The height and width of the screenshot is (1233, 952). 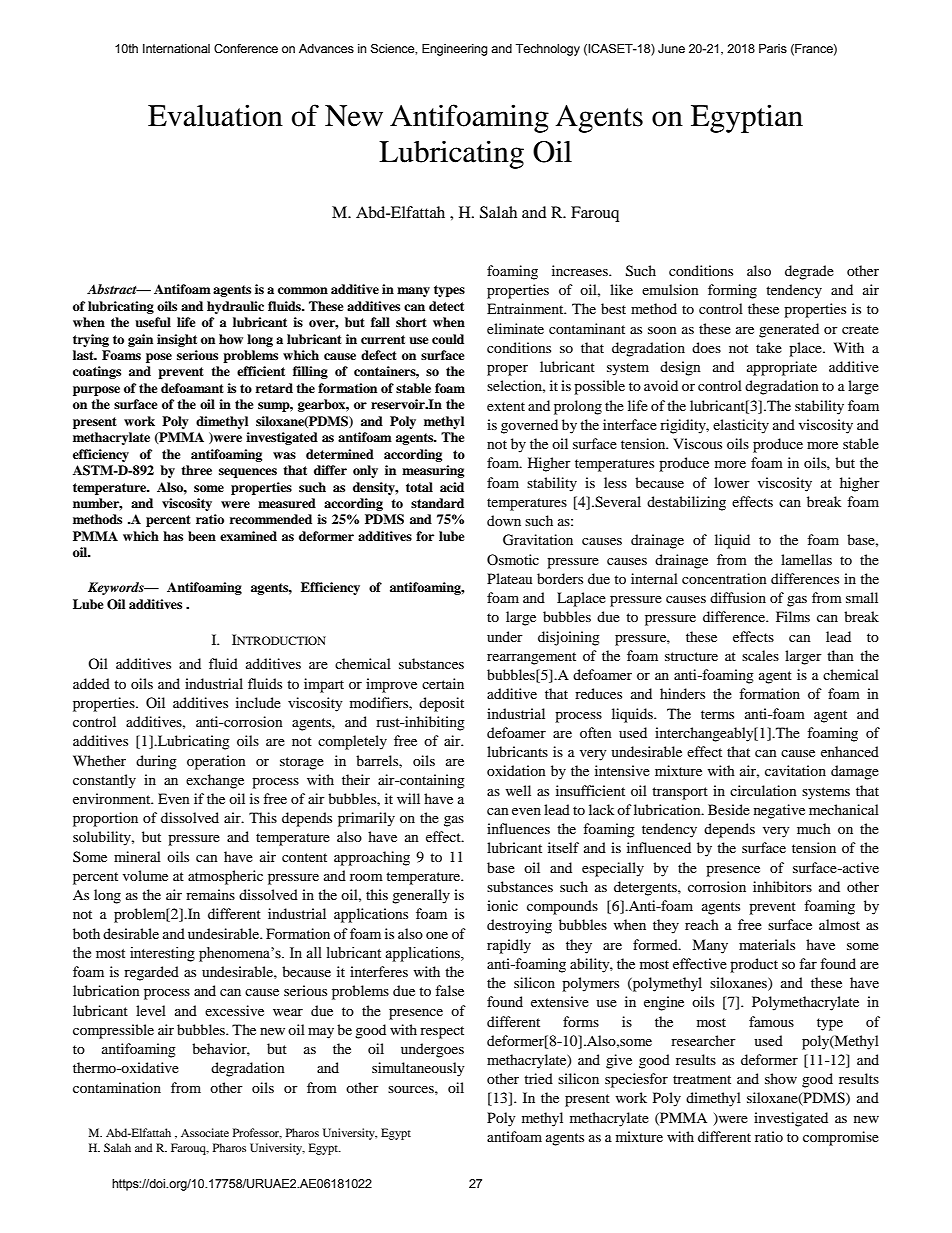 What do you see at coordinates (117, 588) in the screenshot?
I see `Keywords` at bounding box center [117, 588].
